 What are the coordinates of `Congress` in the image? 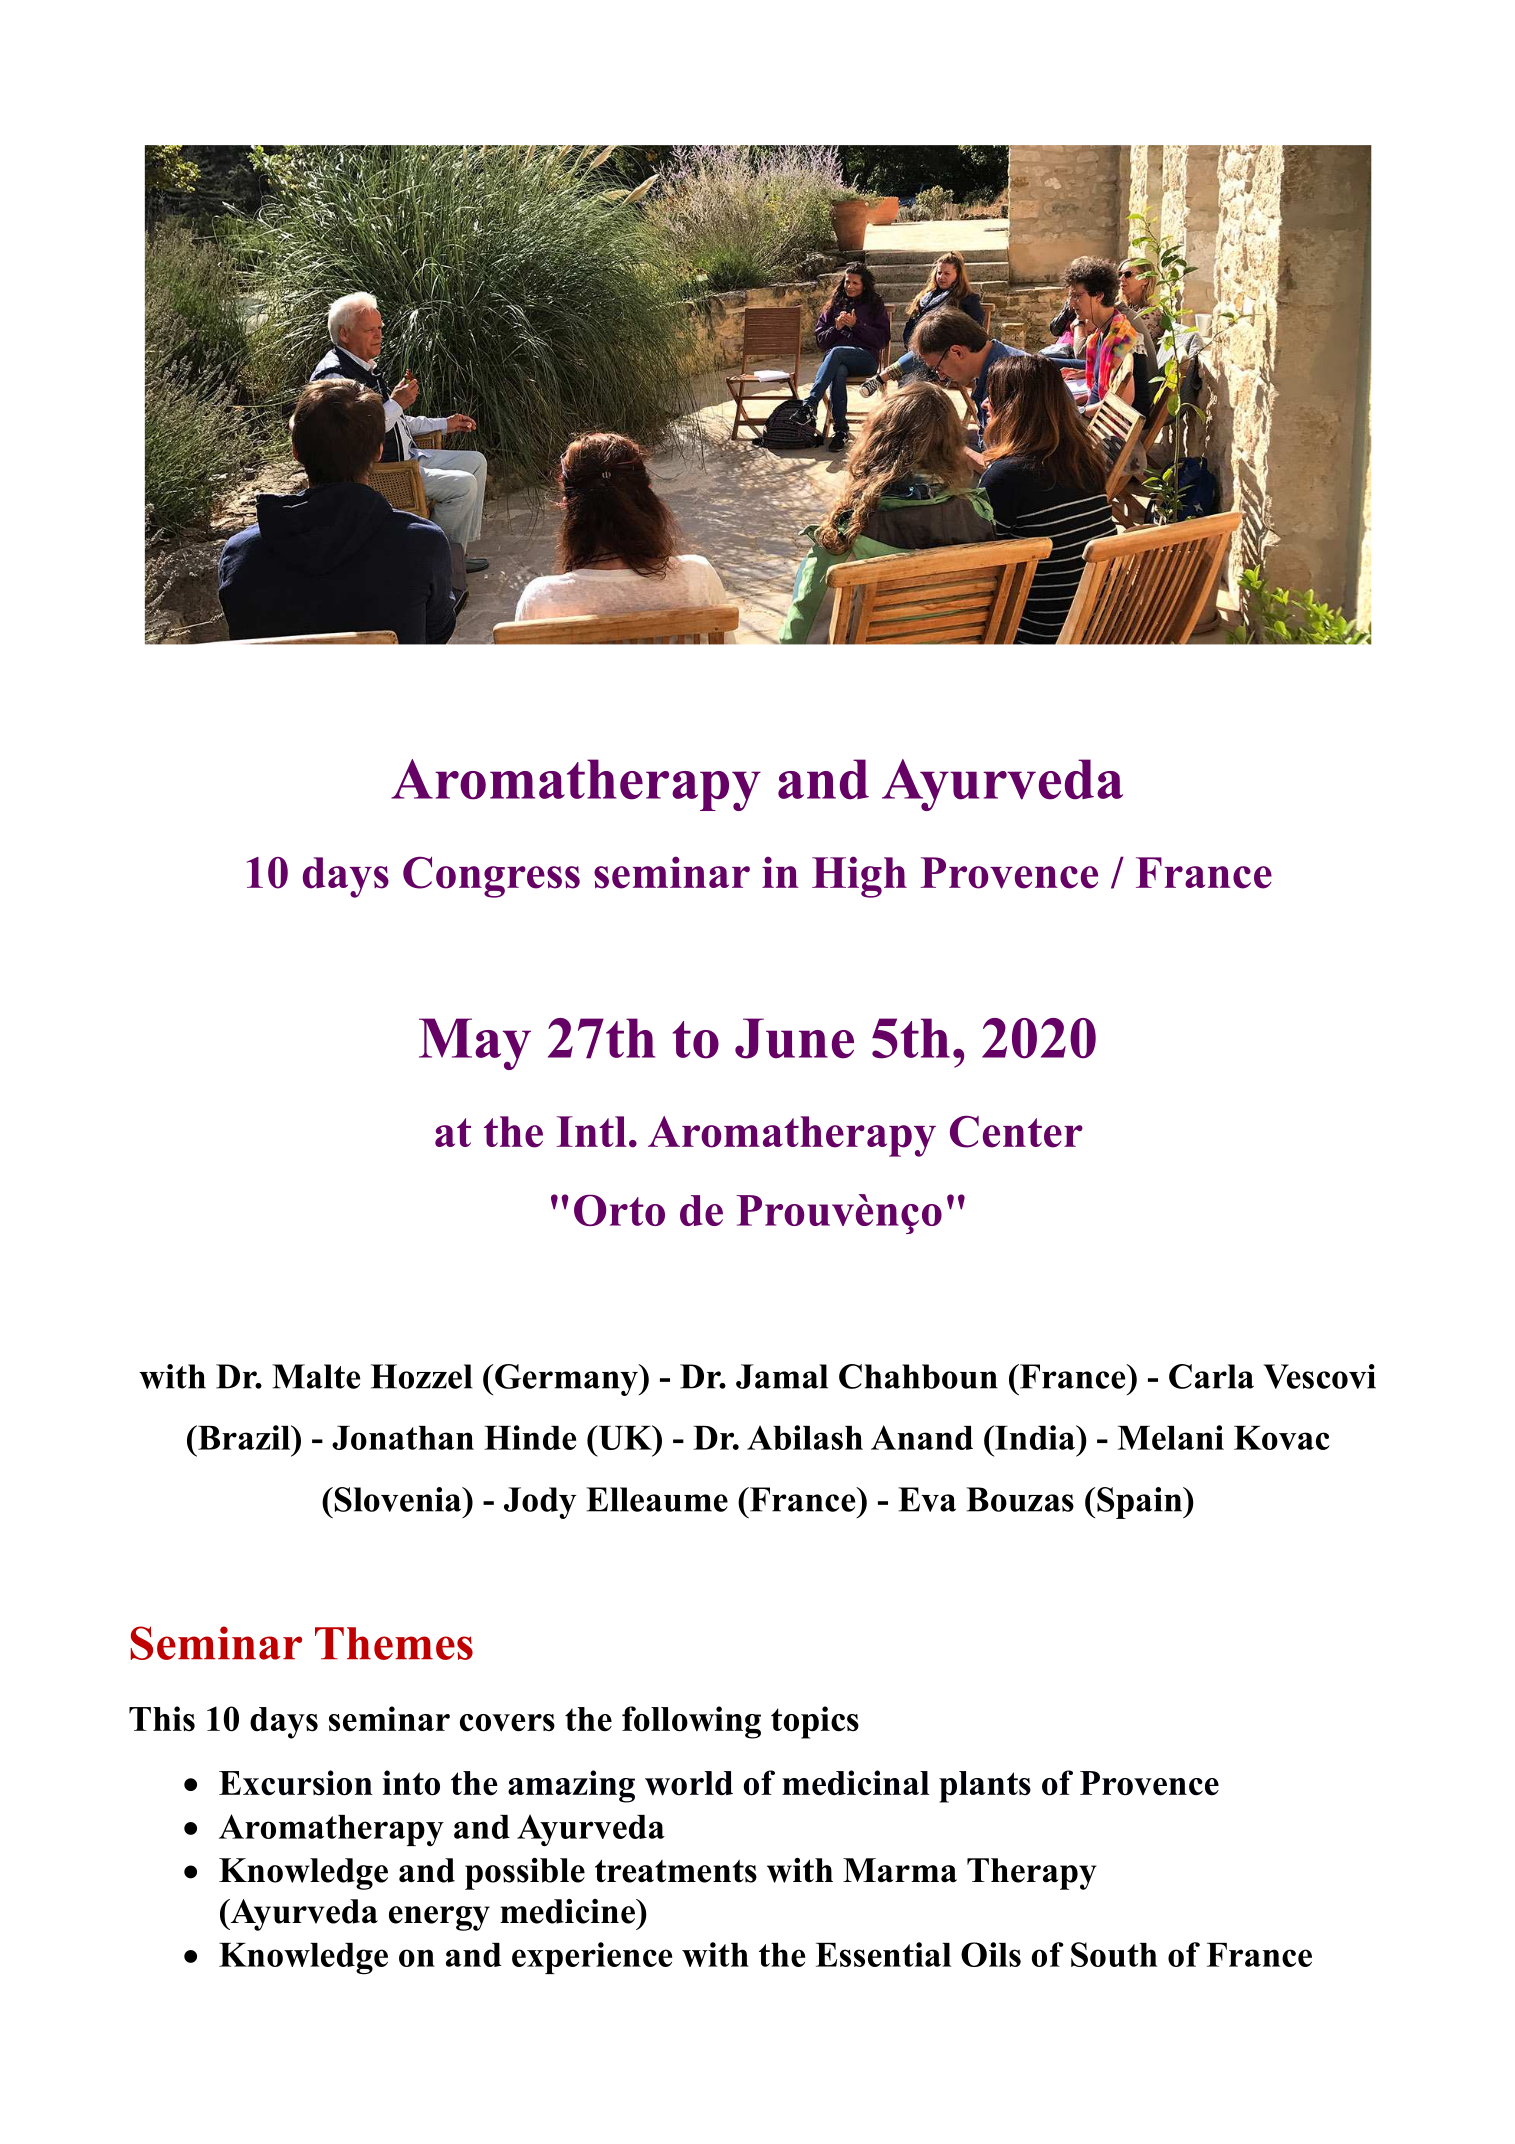 It's located at (491, 877).
